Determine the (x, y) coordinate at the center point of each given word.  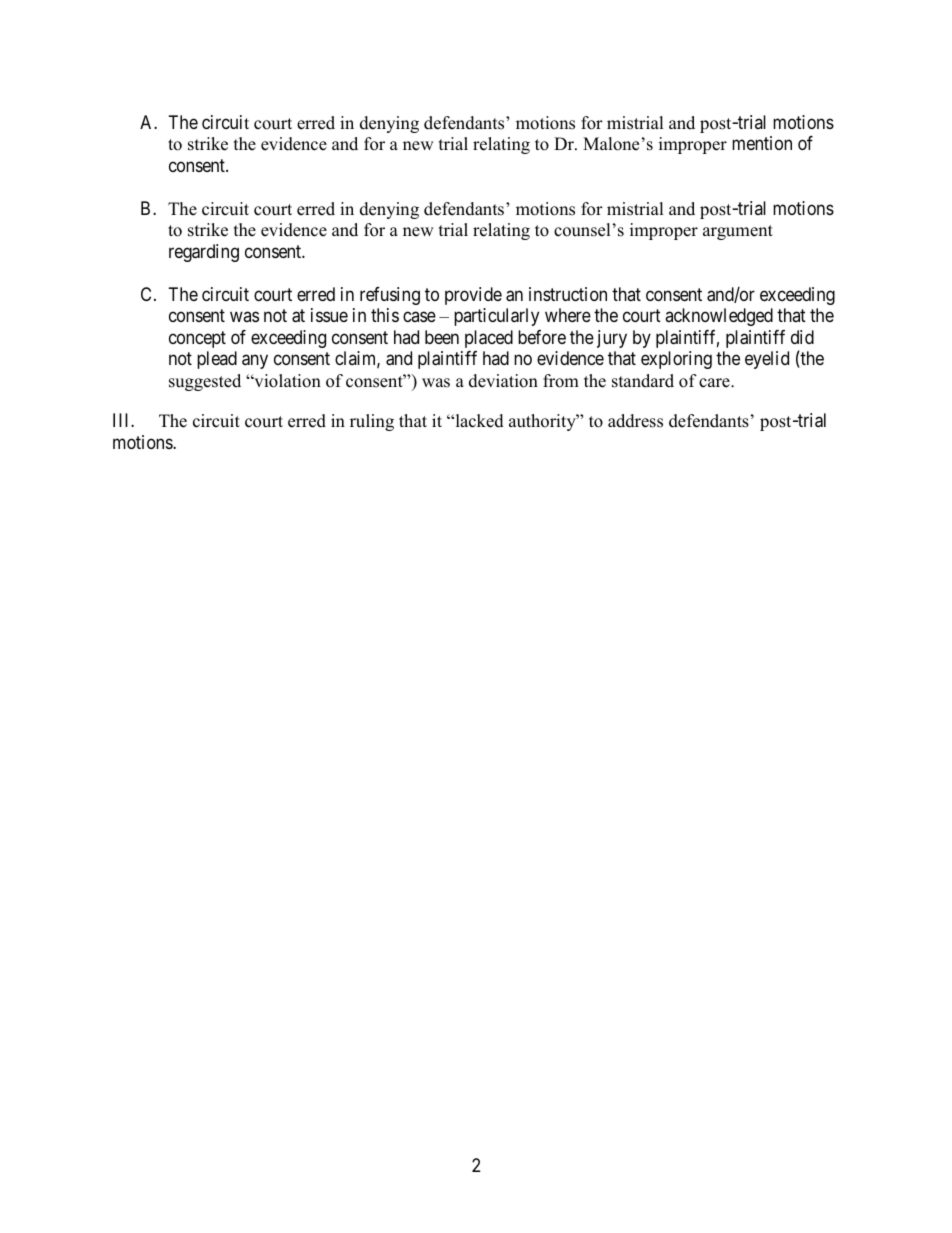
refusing (390, 296)
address (635, 421)
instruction (568, 294)
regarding (204, 253)
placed (489, 339)
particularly (496, 317)
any (255, 362)
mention (762, 143)
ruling (372, 422)
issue (329, 315)
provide (473, 296)
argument (738, 232)
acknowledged (719, 317)
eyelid (767, 360)
